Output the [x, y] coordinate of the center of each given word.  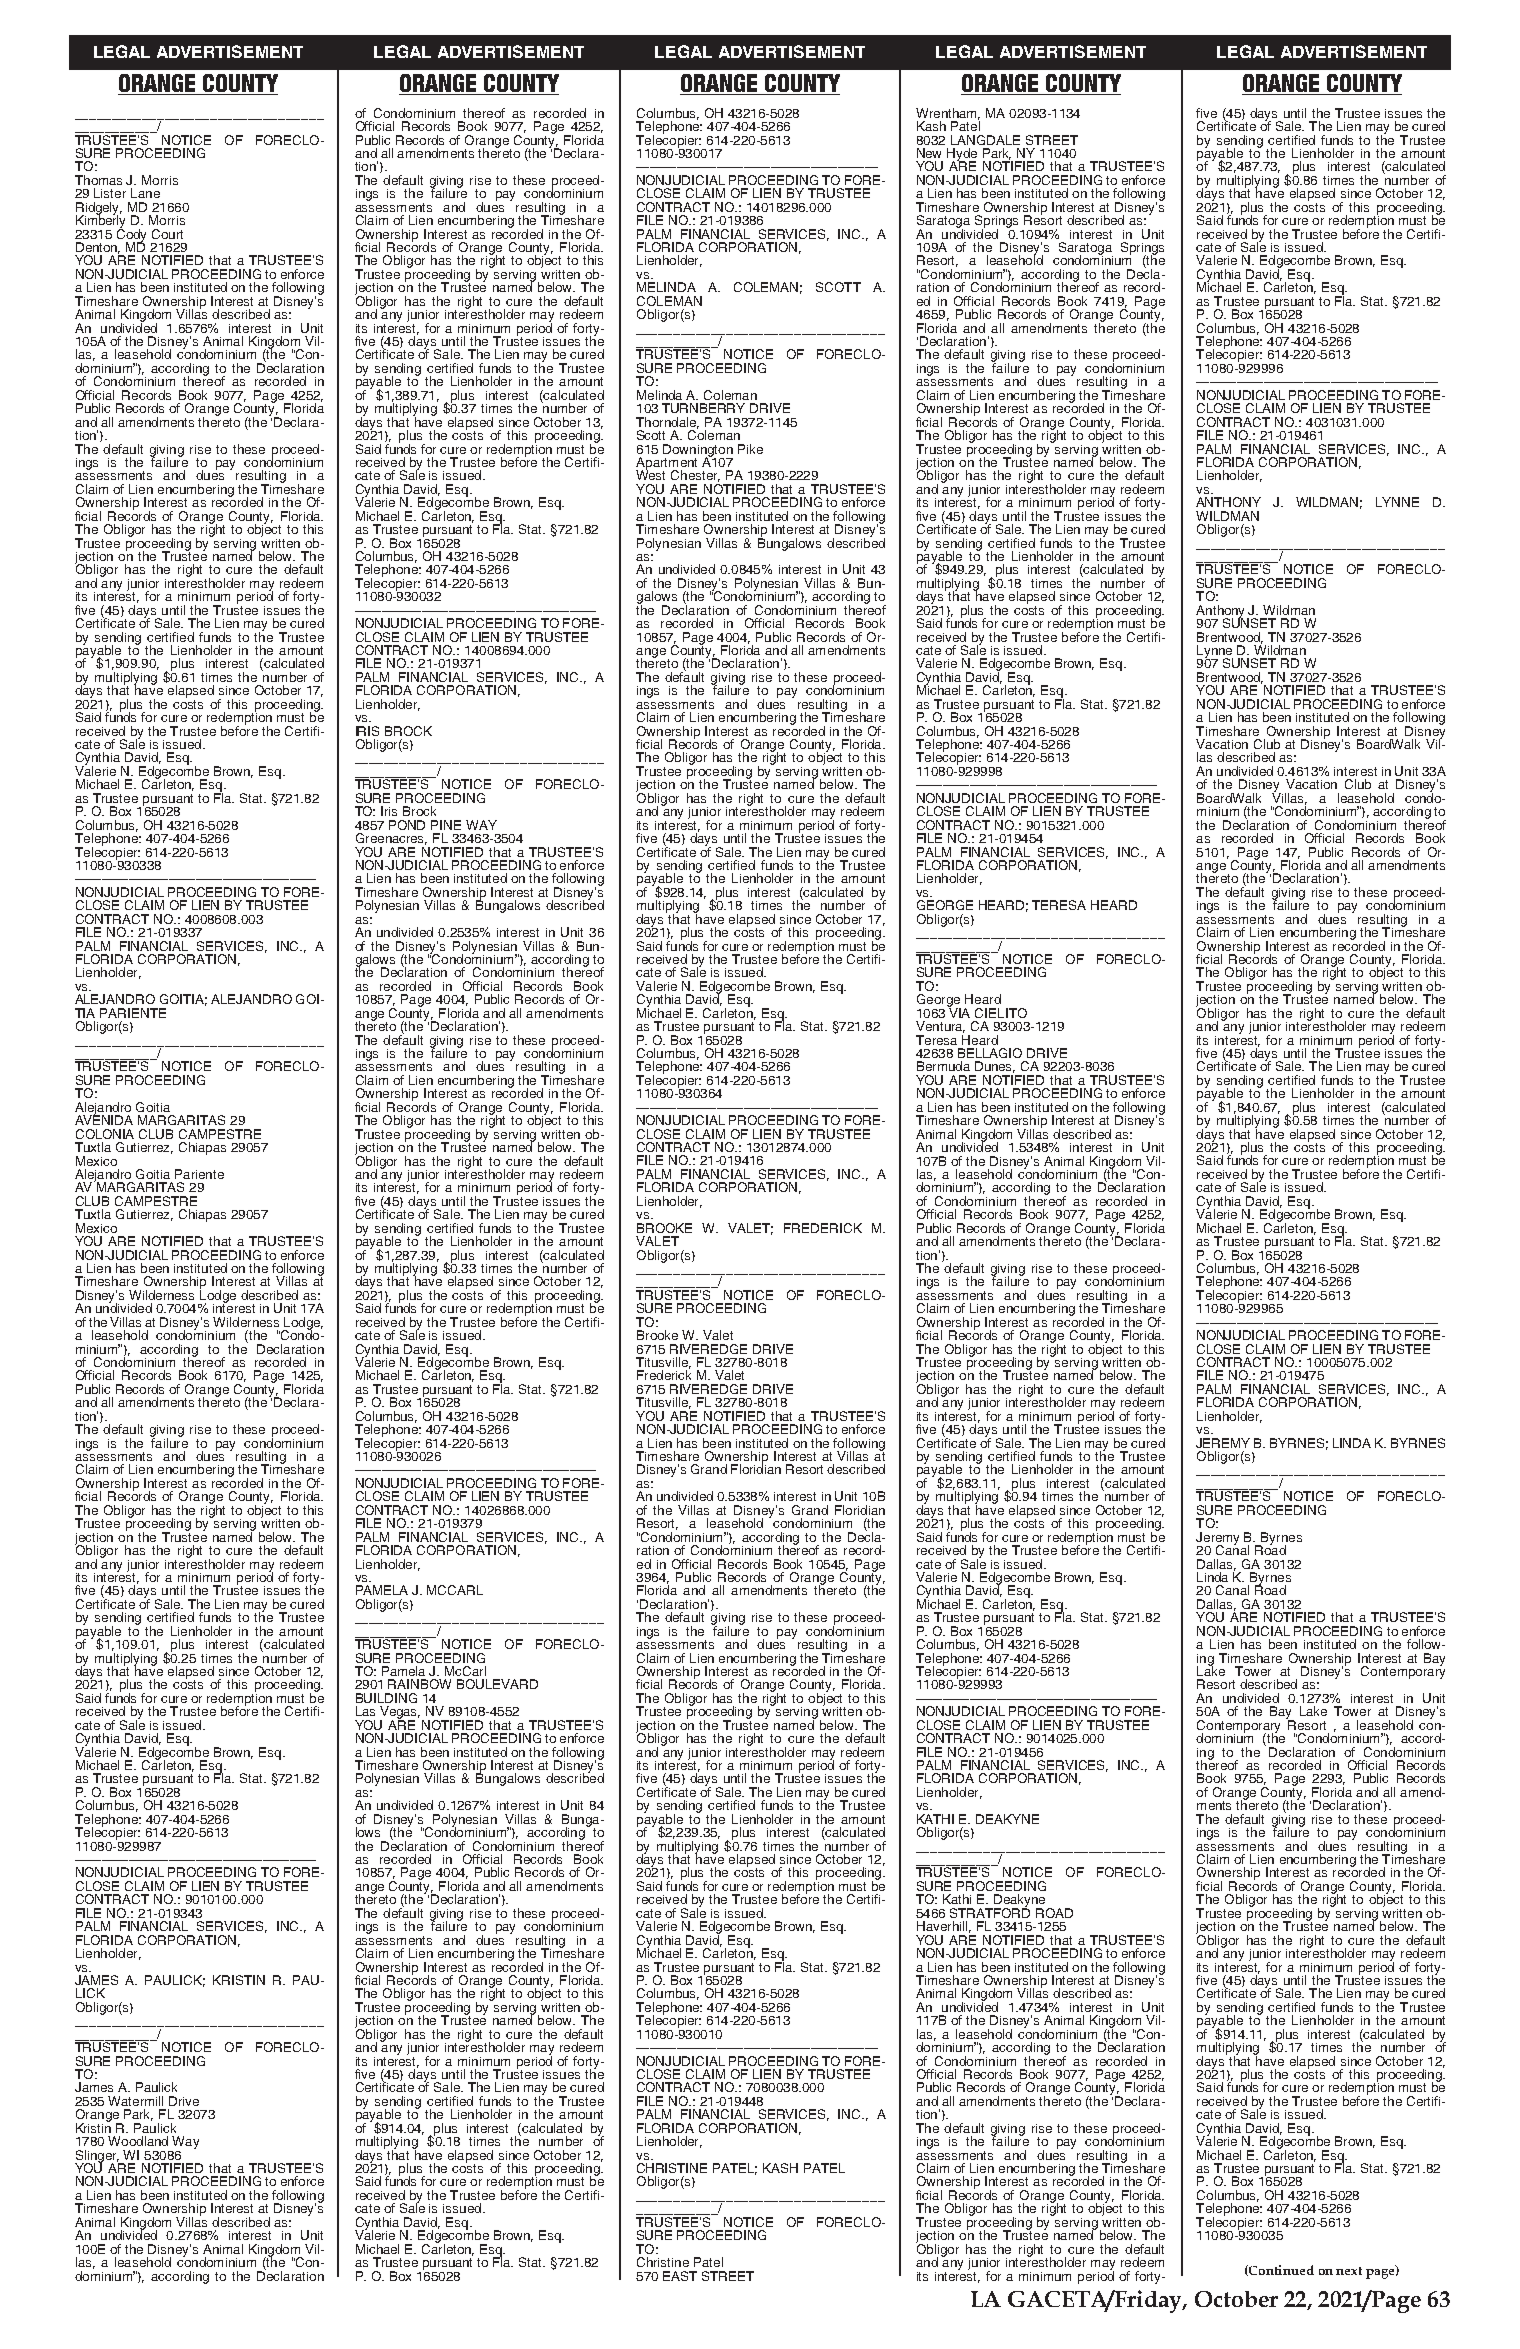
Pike [750, 449]
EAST [680, 2276]
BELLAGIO [990, 1053]
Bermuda [943, 1066]
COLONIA [105, 1134]
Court [167, 234]
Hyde [962, 155]
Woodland [138, 2141]
